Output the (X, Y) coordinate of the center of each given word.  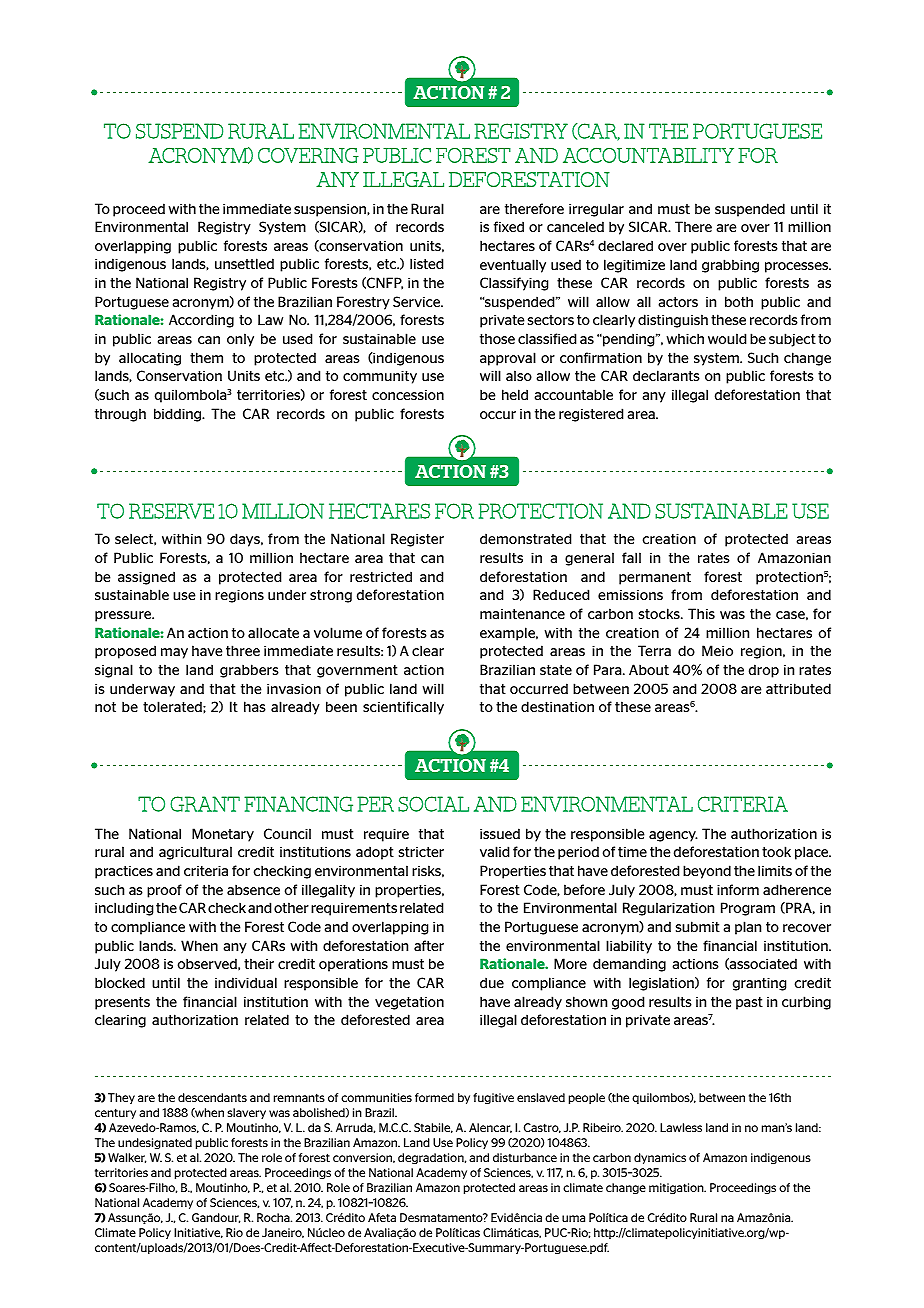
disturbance (525, 1157)
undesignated (155, 1143)
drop (764, 671)
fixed (509, 226)
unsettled (244, 263)
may (174, 653)
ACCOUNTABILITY (648, 155)
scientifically (403, 708)
